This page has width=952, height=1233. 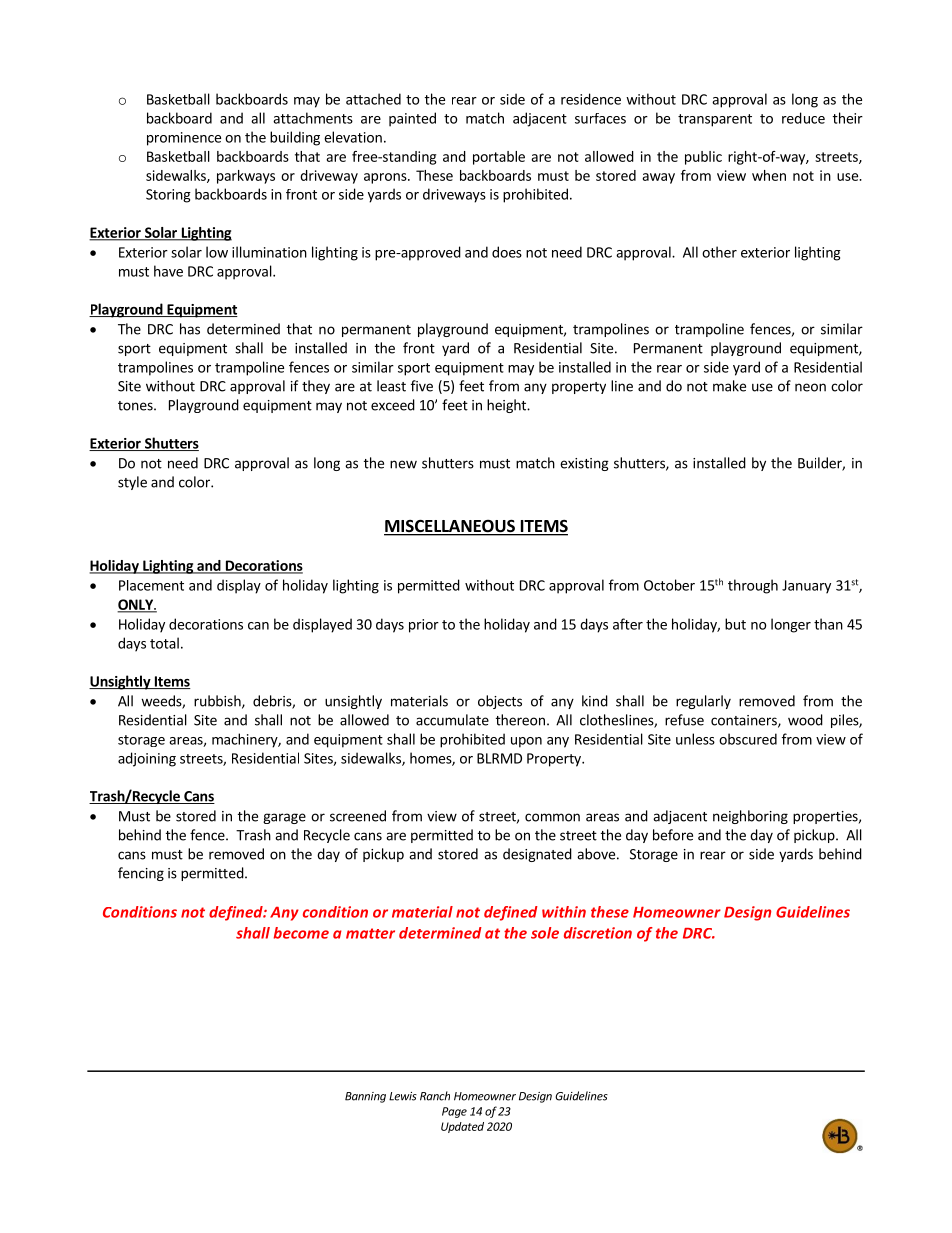 I want to click on adjoining, so click(x=147, y=759).
